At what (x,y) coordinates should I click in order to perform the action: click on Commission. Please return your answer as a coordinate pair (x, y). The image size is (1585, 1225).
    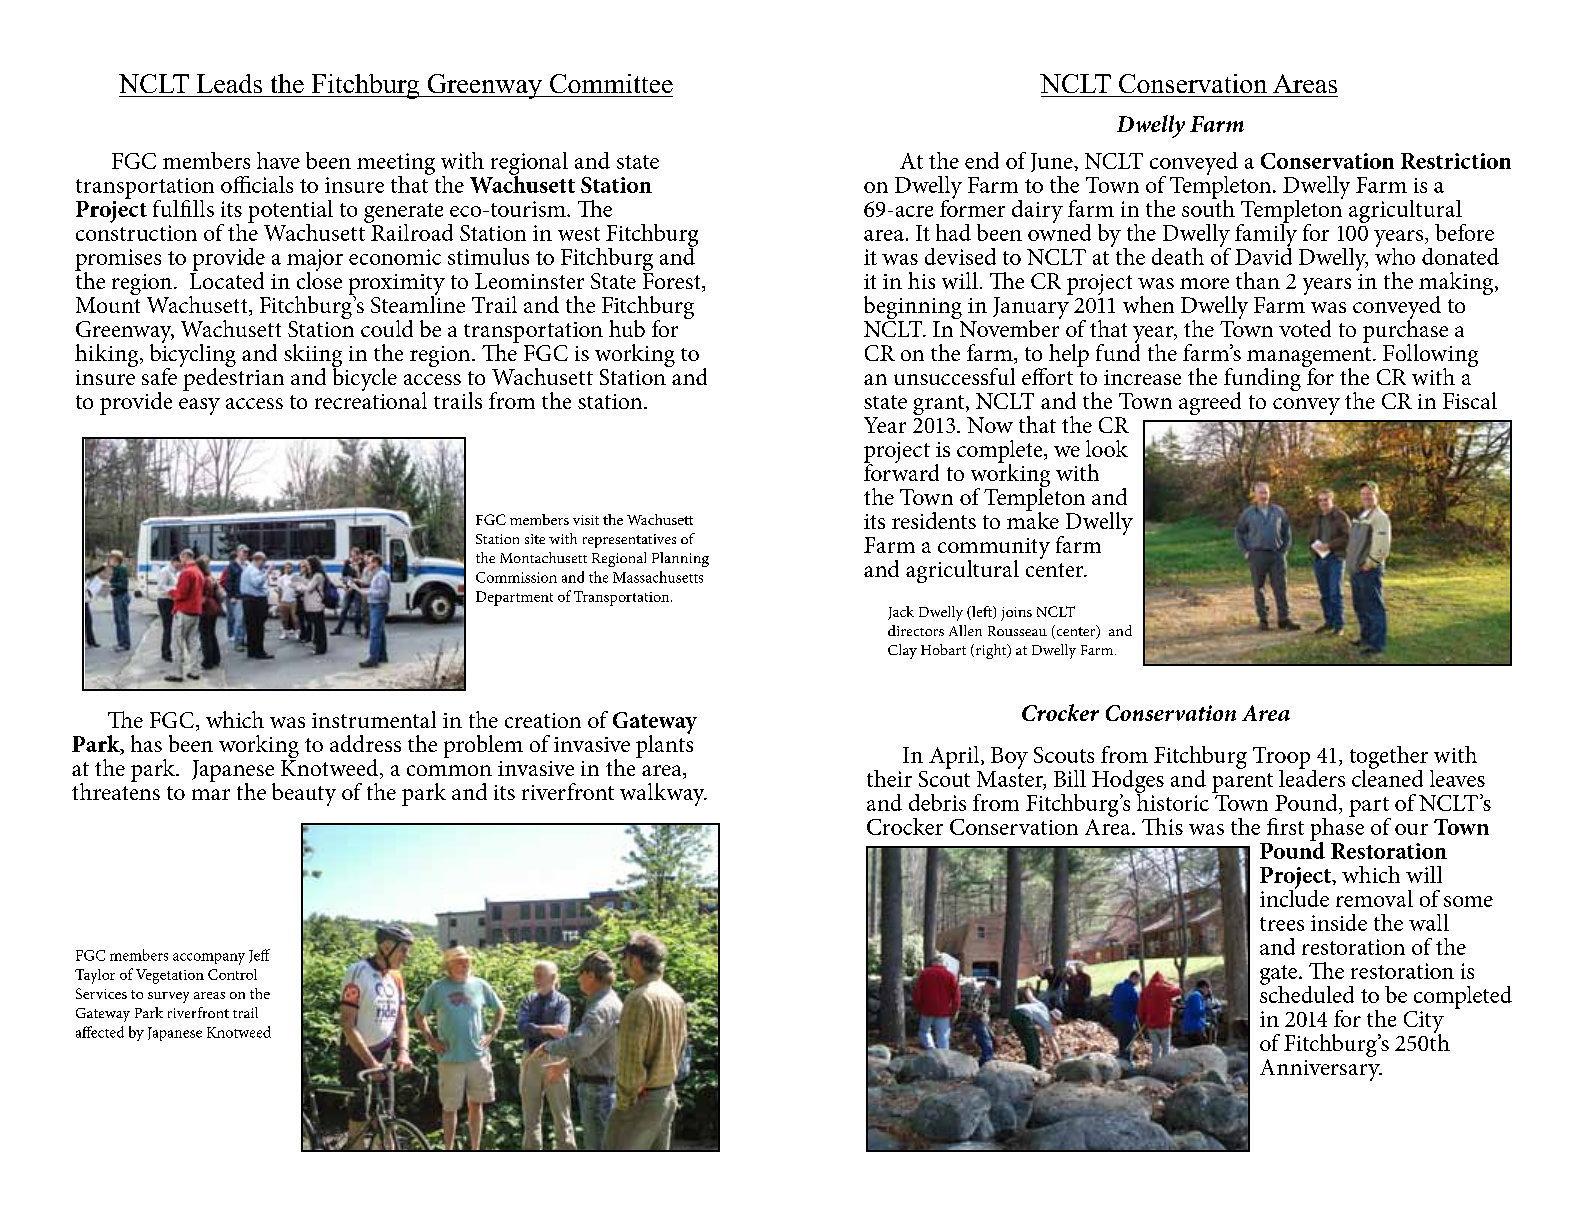
    Looking at the image, I should click on (516, 577).
